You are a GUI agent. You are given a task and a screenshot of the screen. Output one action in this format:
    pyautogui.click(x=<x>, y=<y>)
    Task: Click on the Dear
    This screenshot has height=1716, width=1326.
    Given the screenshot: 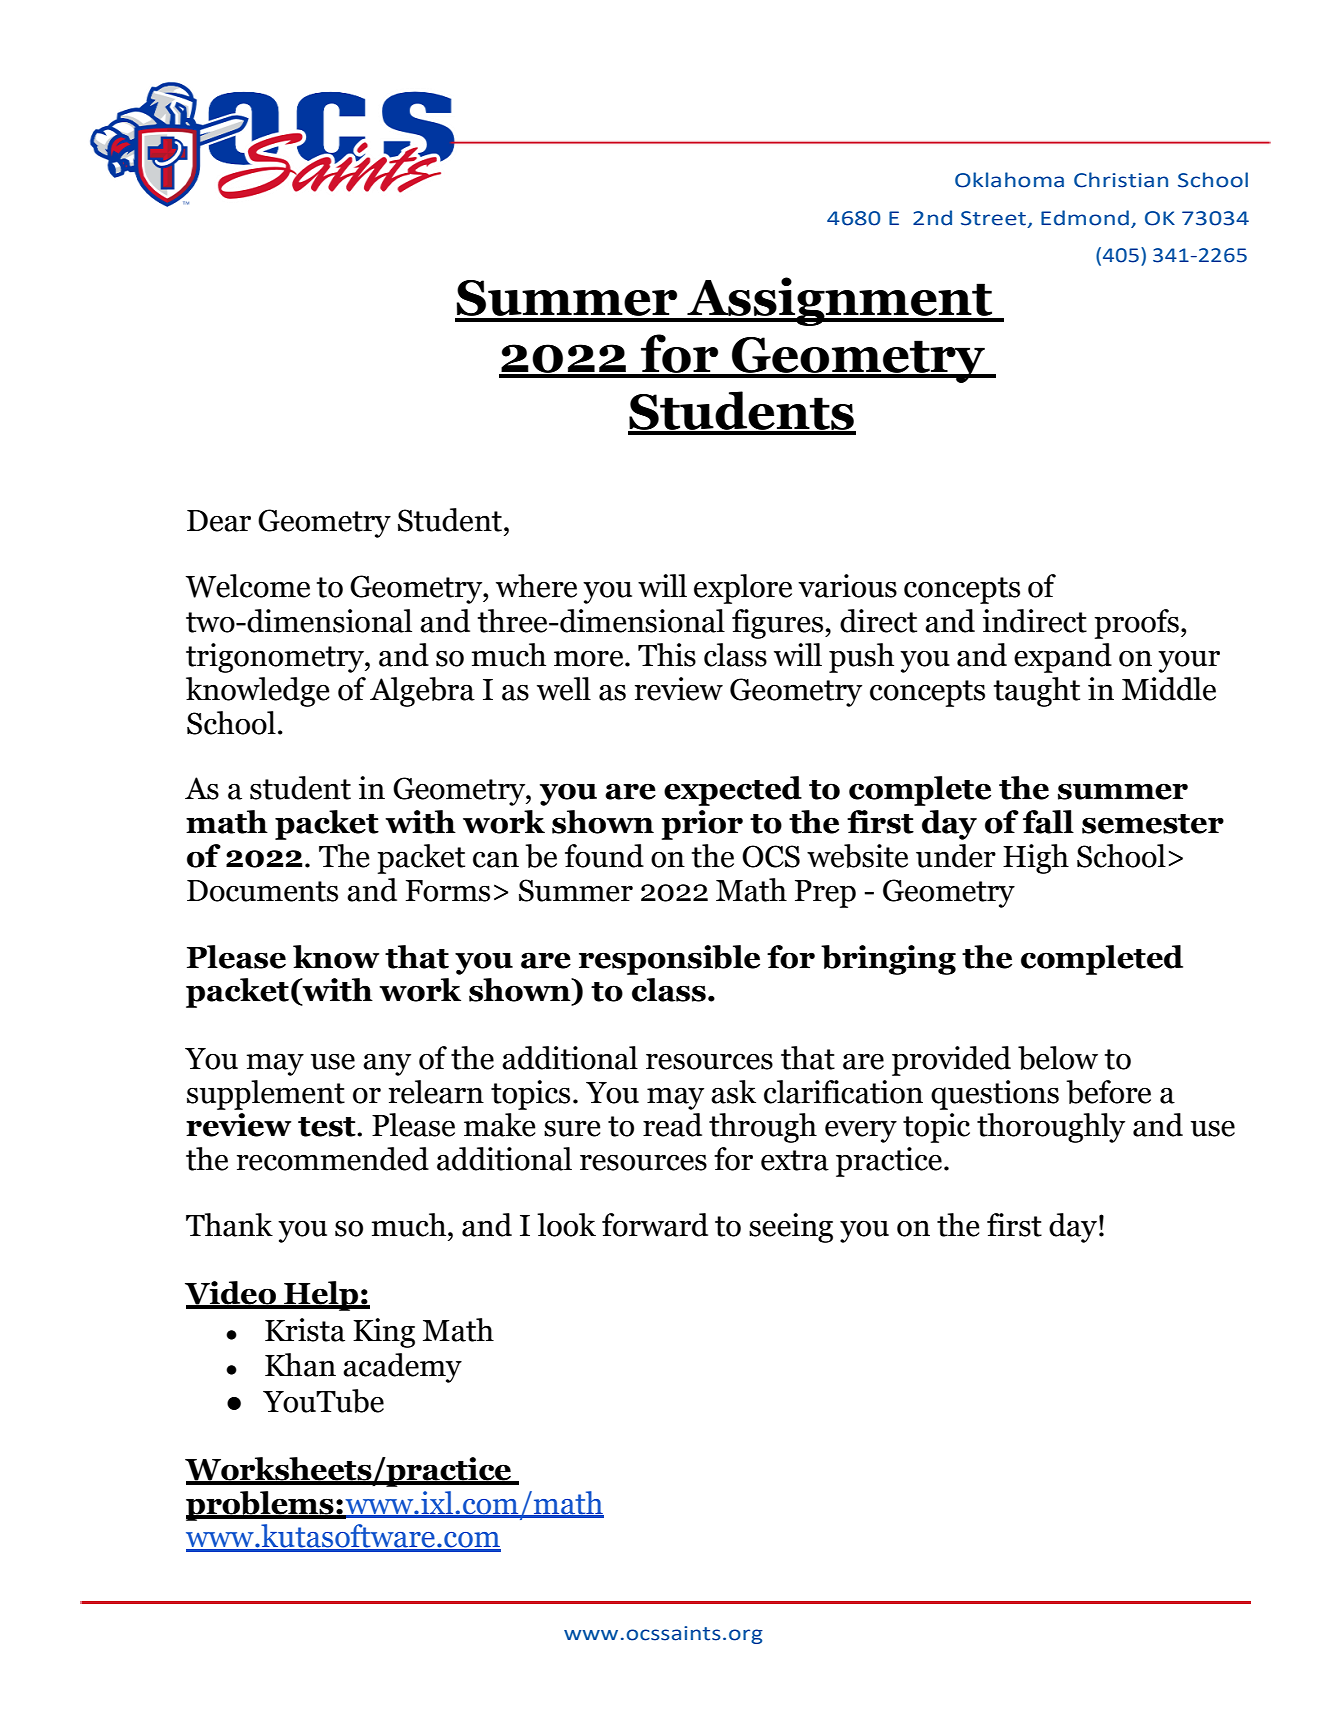 What is the action you would take?
    pyautogui.click(x=219, y=521)
